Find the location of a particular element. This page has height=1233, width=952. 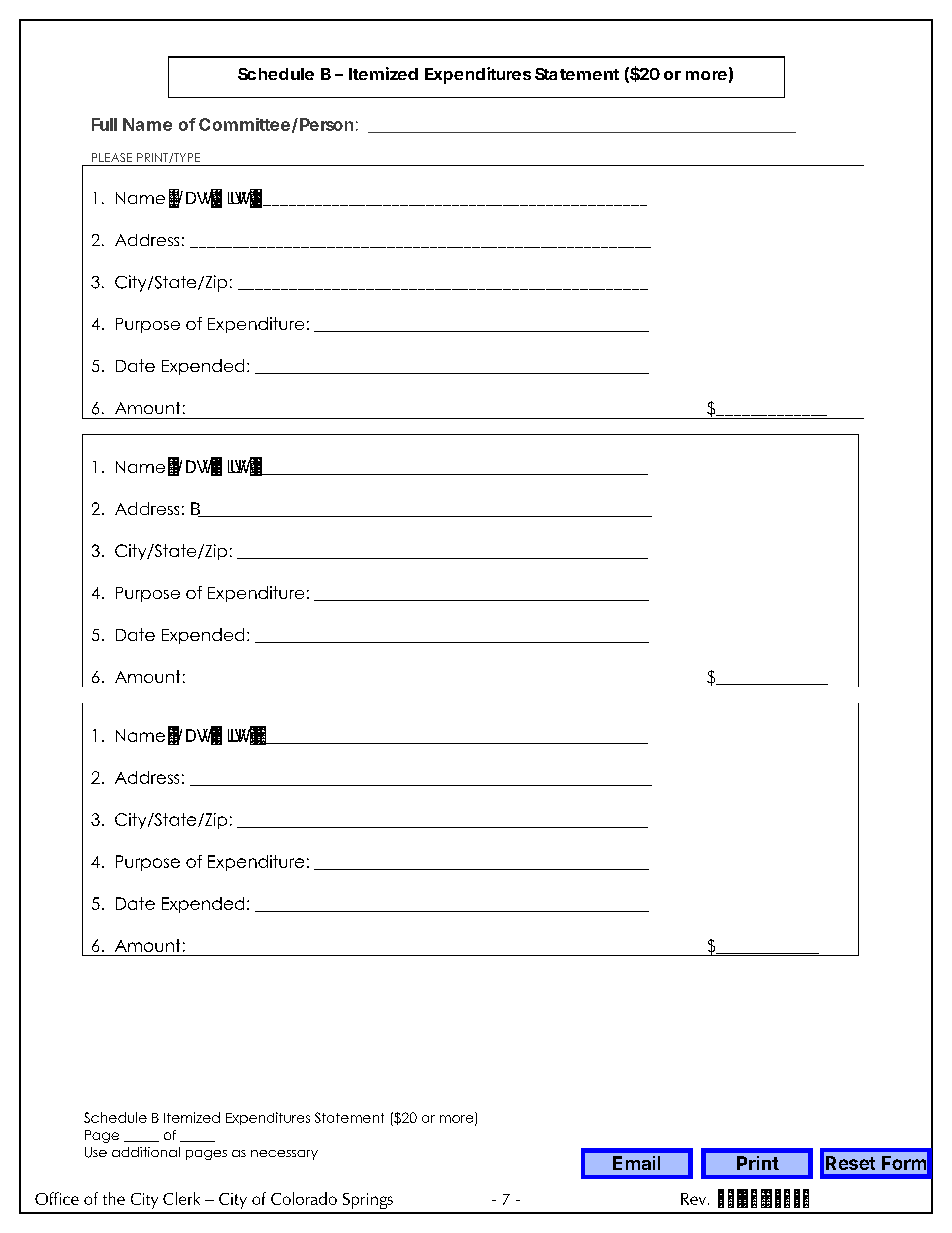

Clerk is located at coordinates (181, 1198).
